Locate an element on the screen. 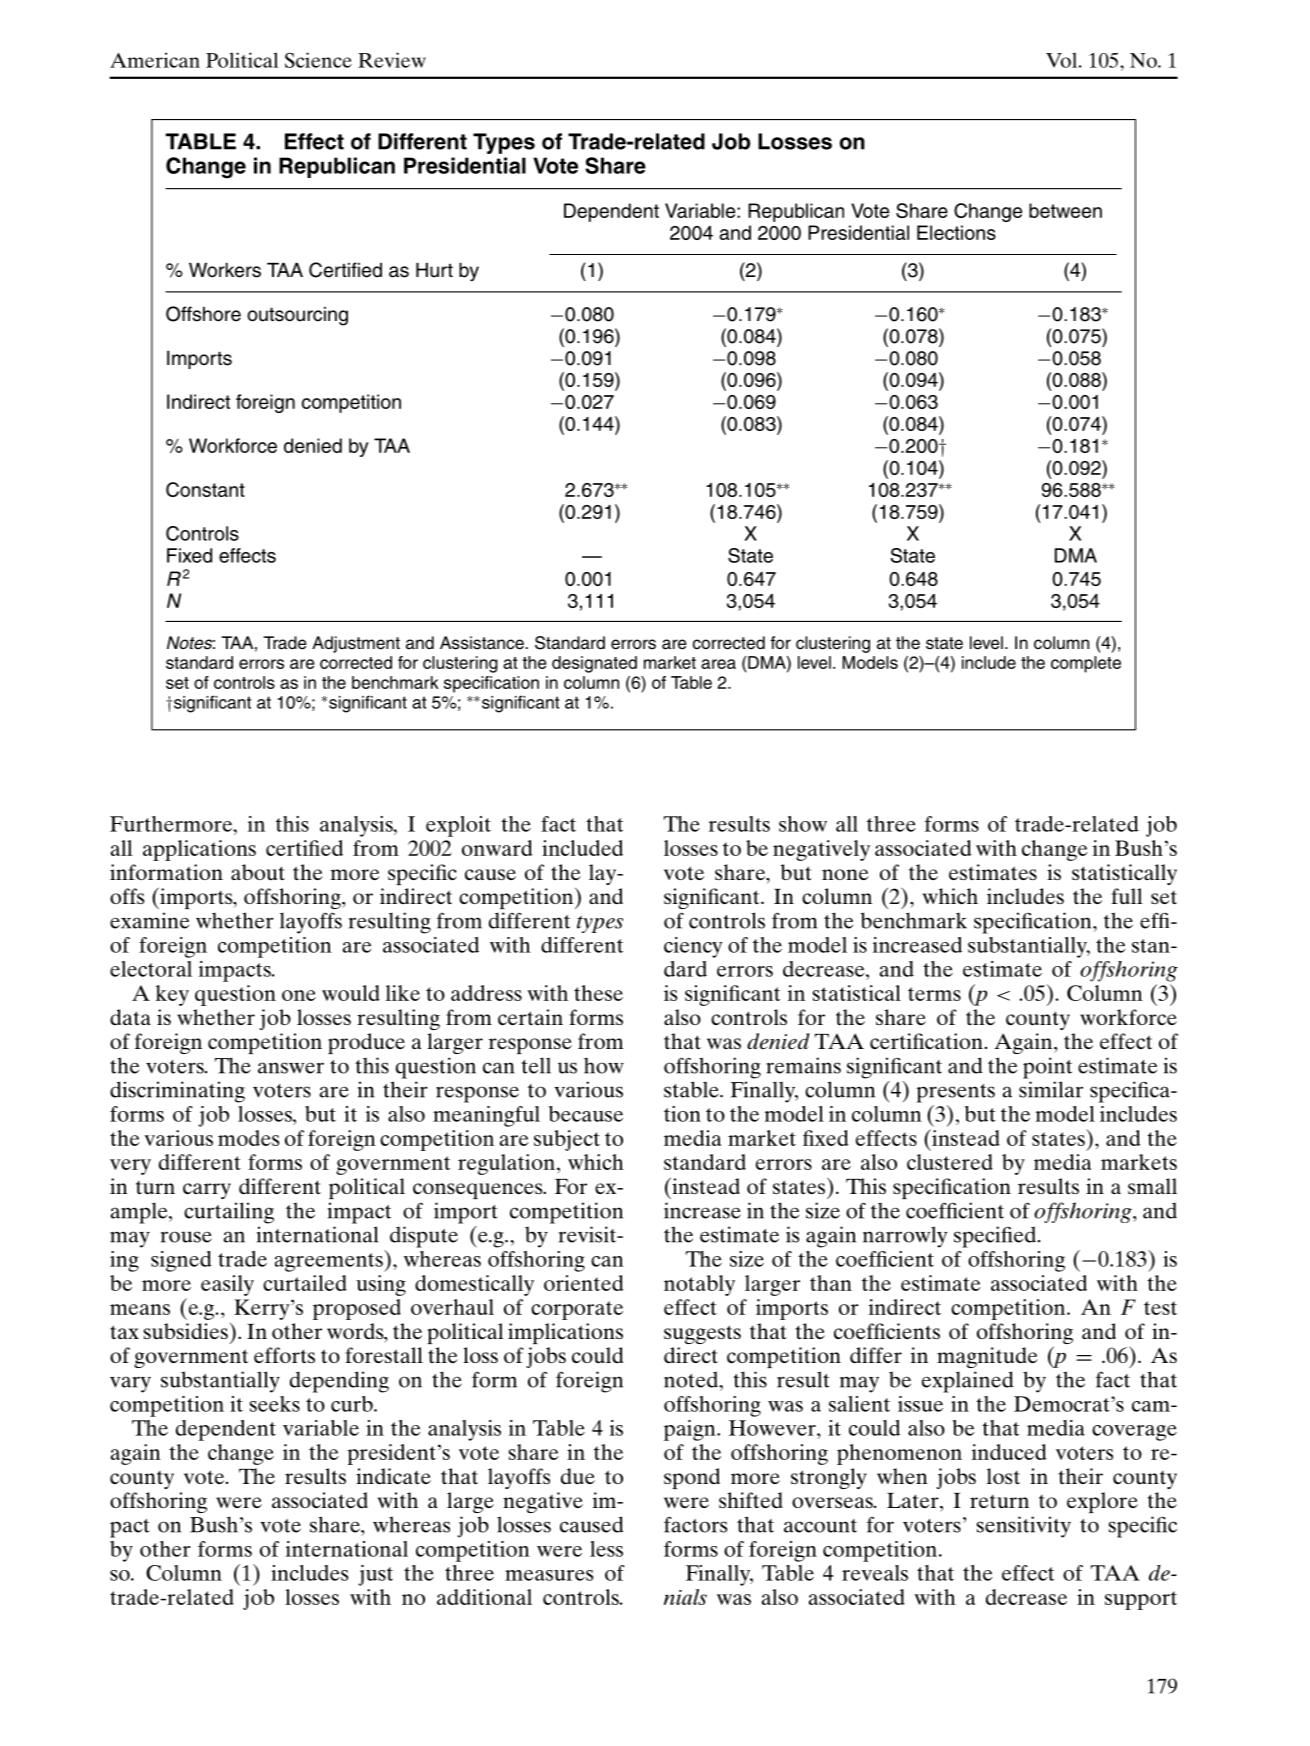 The height and width of the screenshot is (1746, 1310). point is located at coordinates (1047, 1068).
